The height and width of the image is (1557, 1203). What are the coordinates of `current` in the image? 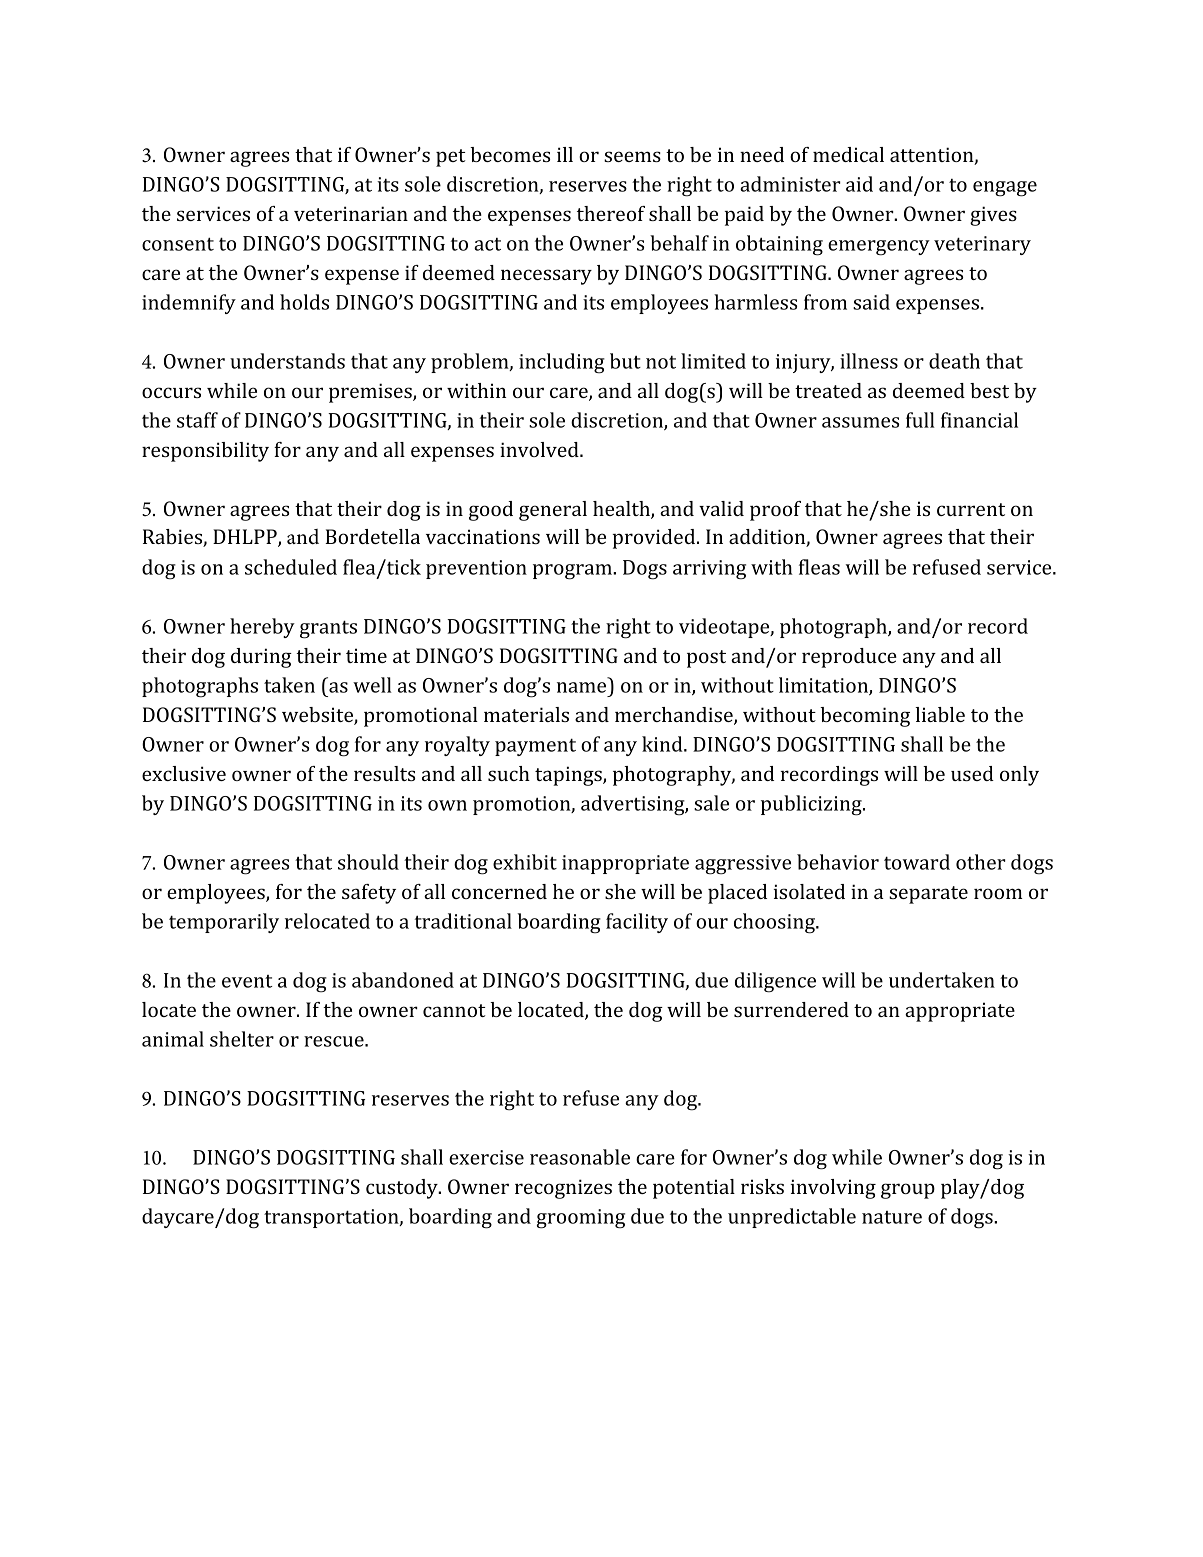 It's located at (971, 509).
